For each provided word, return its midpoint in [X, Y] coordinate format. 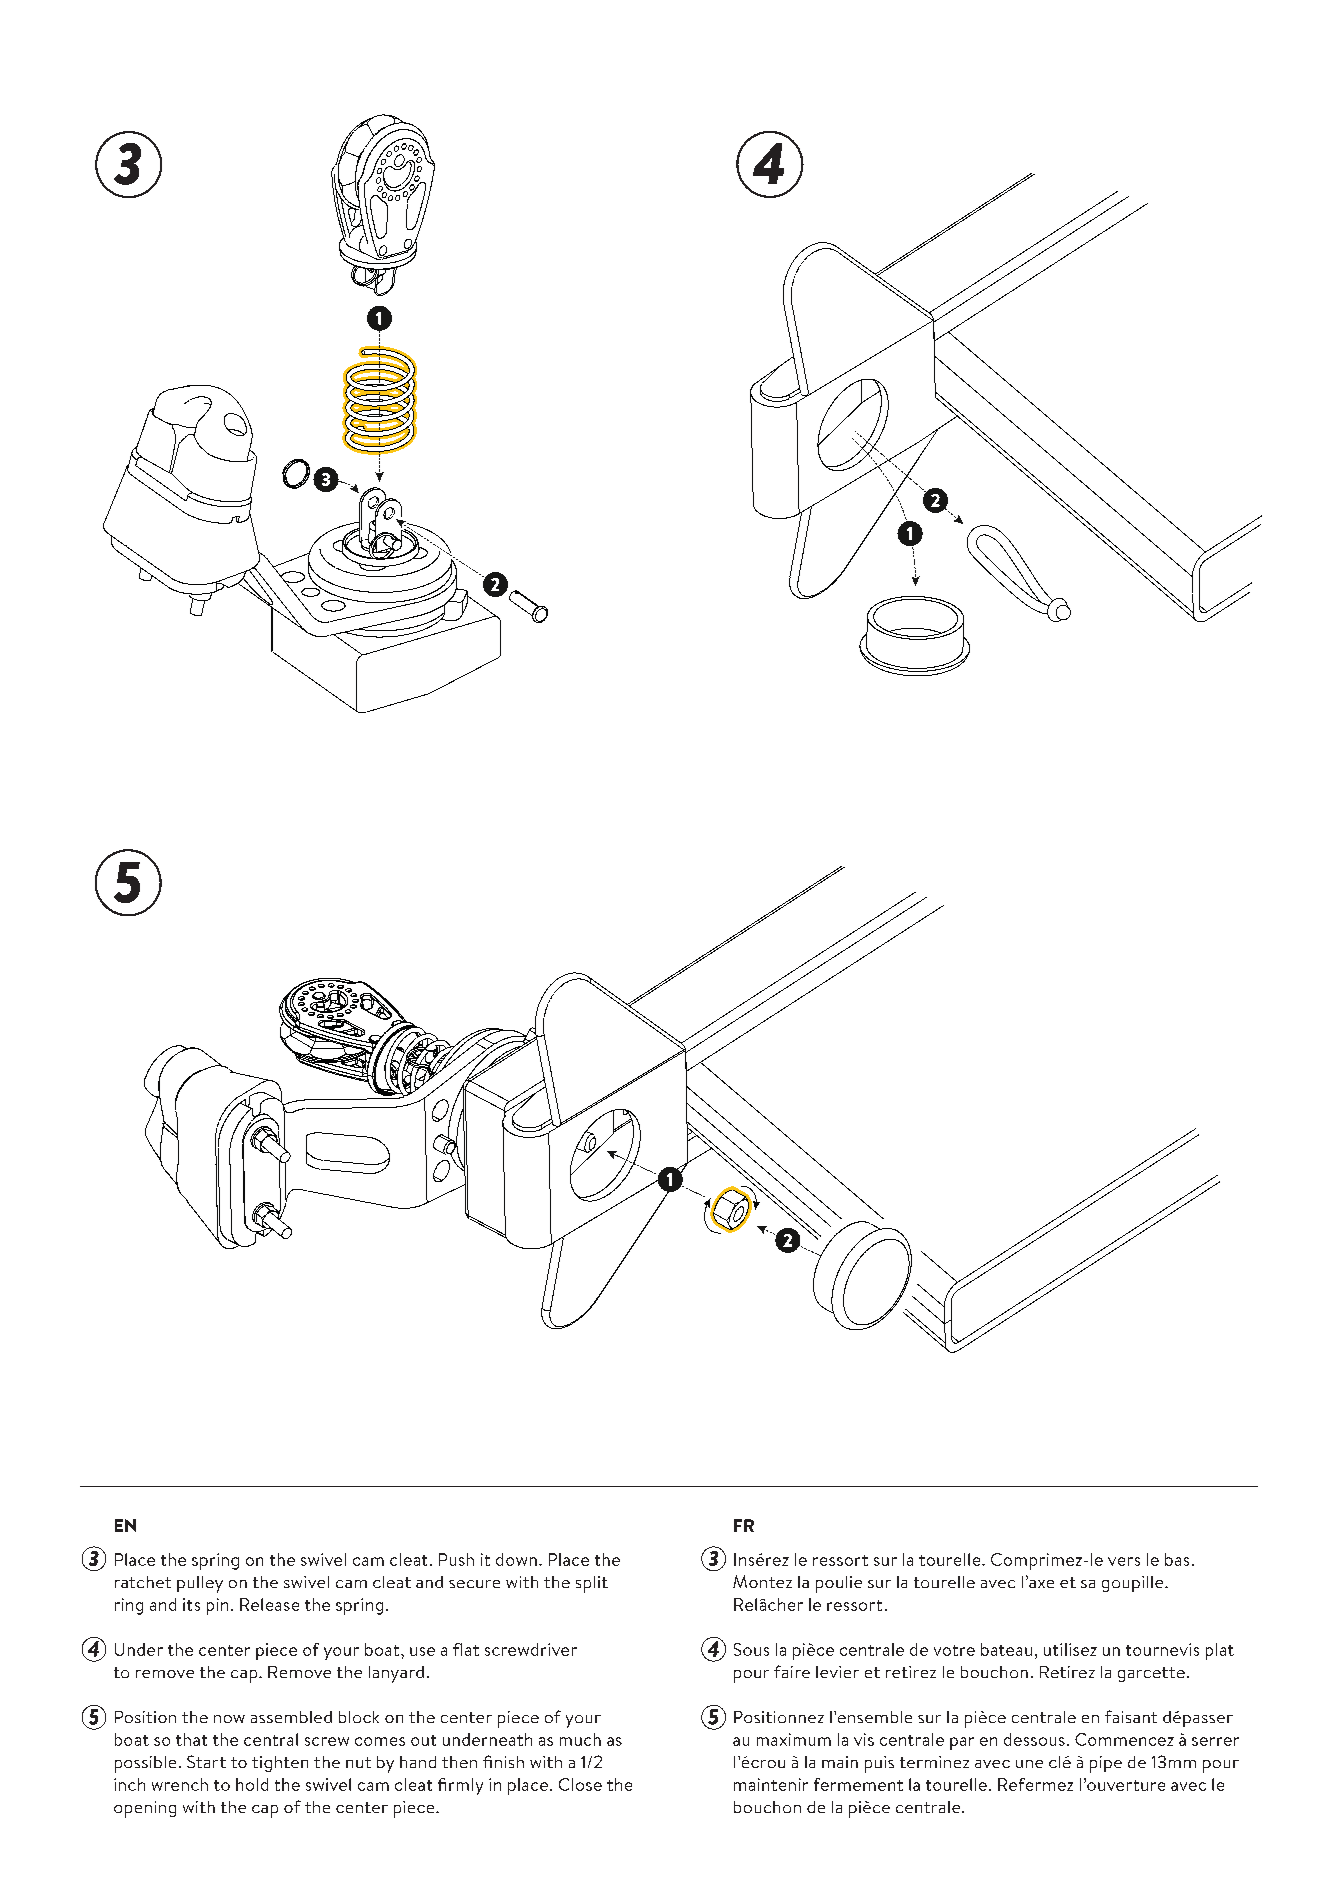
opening [145, 1809]
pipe [1106, 1764]
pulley [200, 1584]
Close [580, 1784]
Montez [762, 1581]
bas [1177, 1559]
